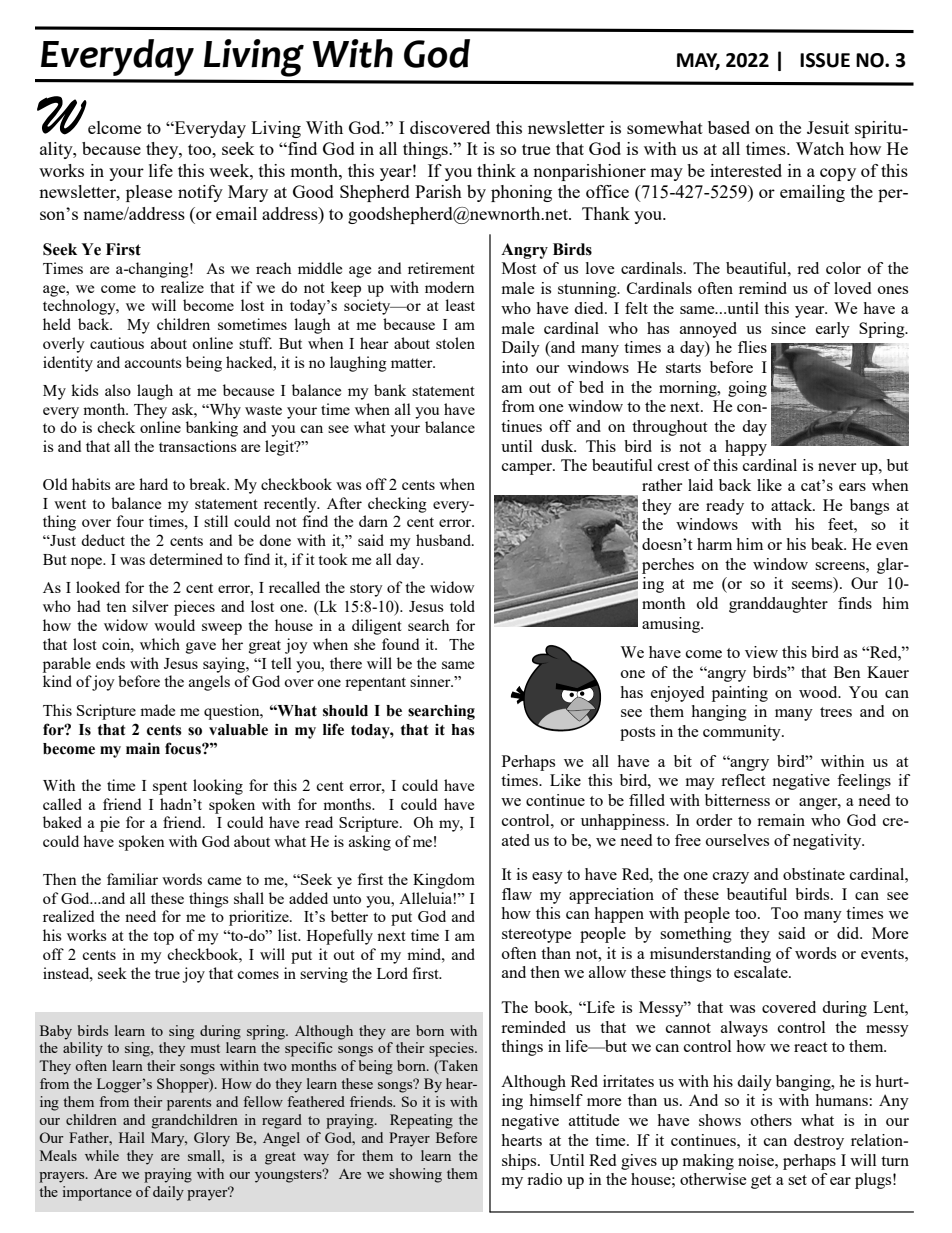 This image has width=952, height=1233. Describe the element at coordinates (132, 1137) in the image. I see `Hail` at that location.
